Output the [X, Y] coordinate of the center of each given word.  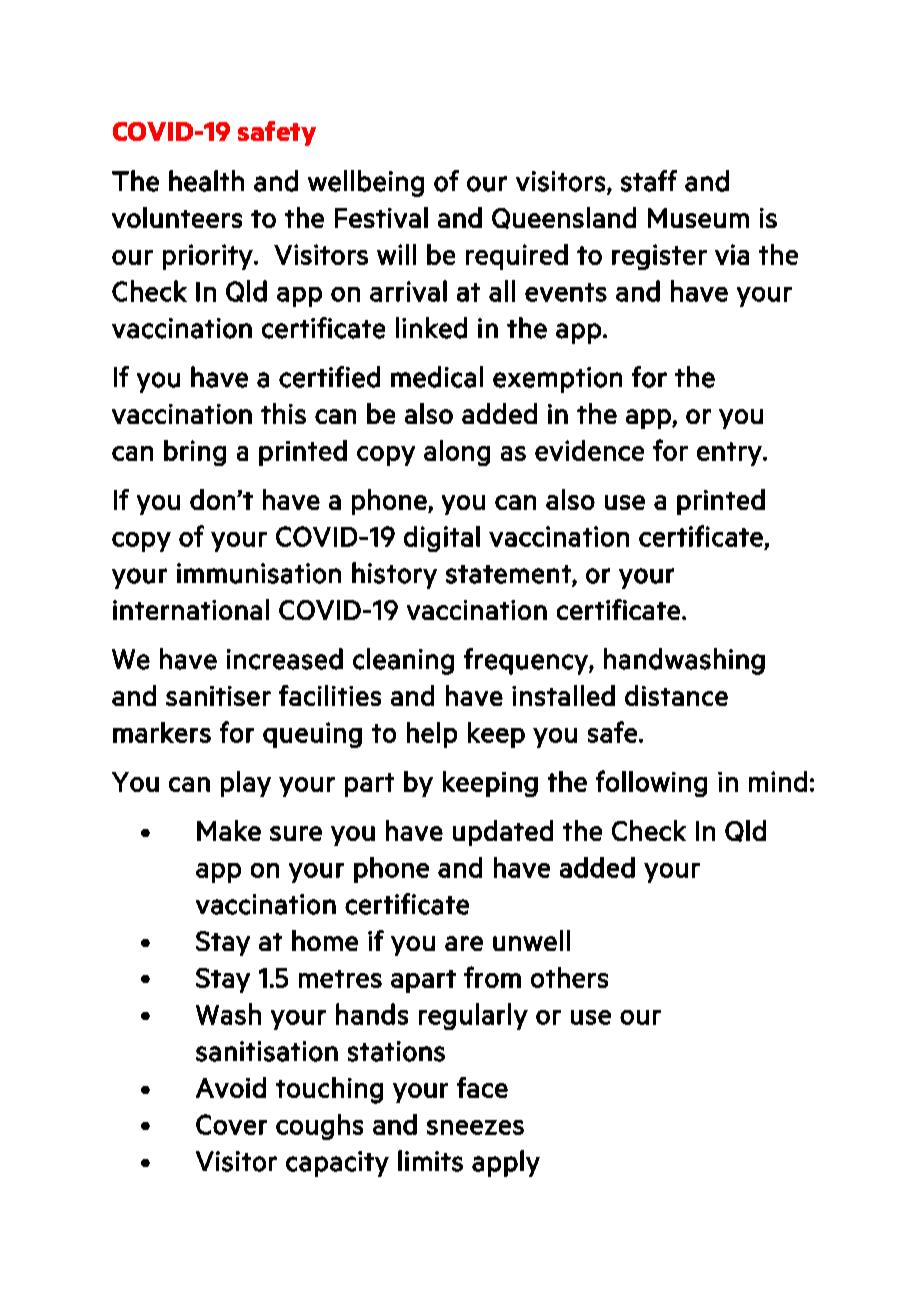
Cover [231, 1124]
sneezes [475, 1127]
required [517, 257]
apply [506, 1163]
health [206, 181]
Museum [698, 218]
